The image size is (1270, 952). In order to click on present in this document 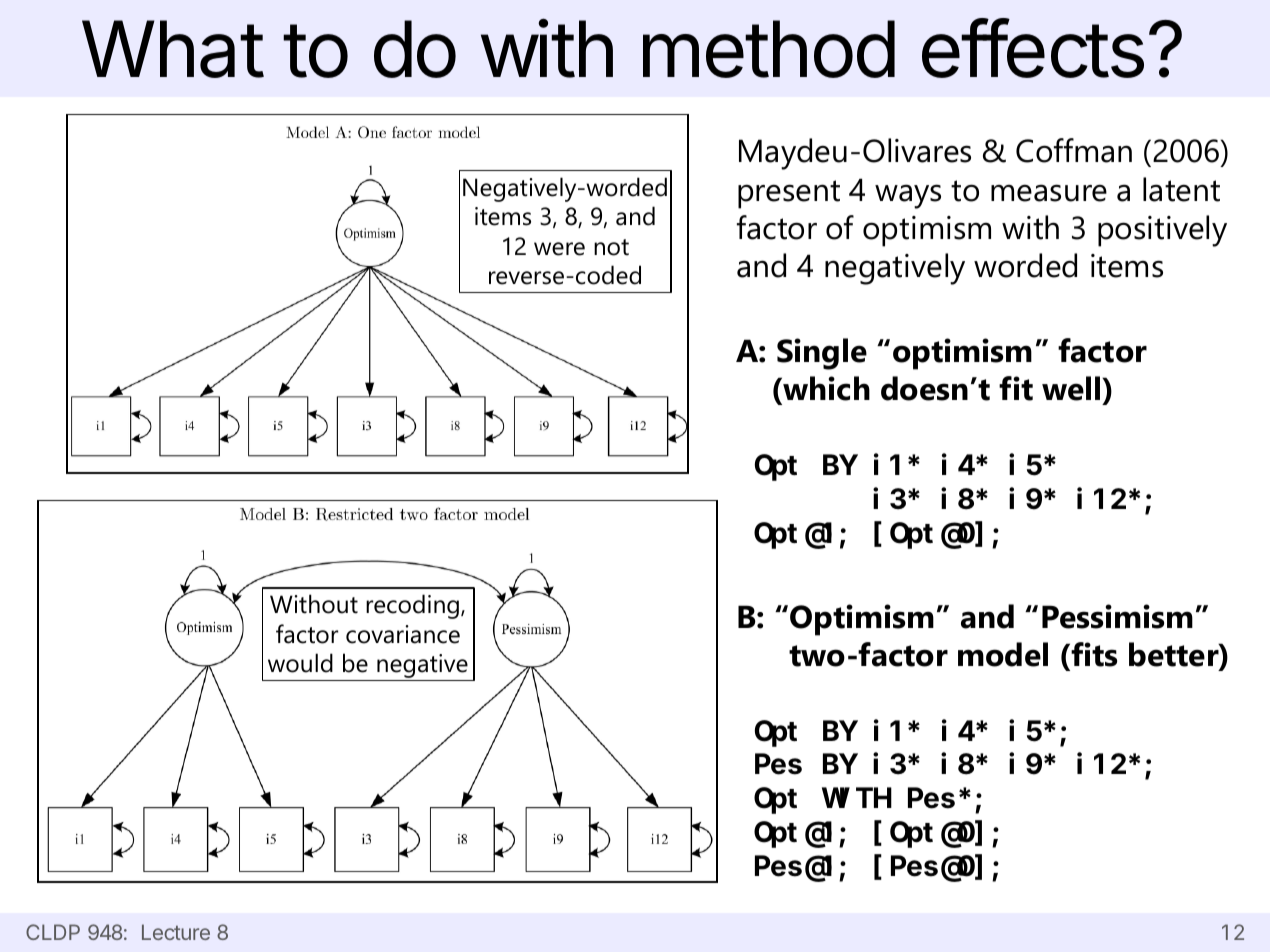, I will do `click(789, 194)`.
